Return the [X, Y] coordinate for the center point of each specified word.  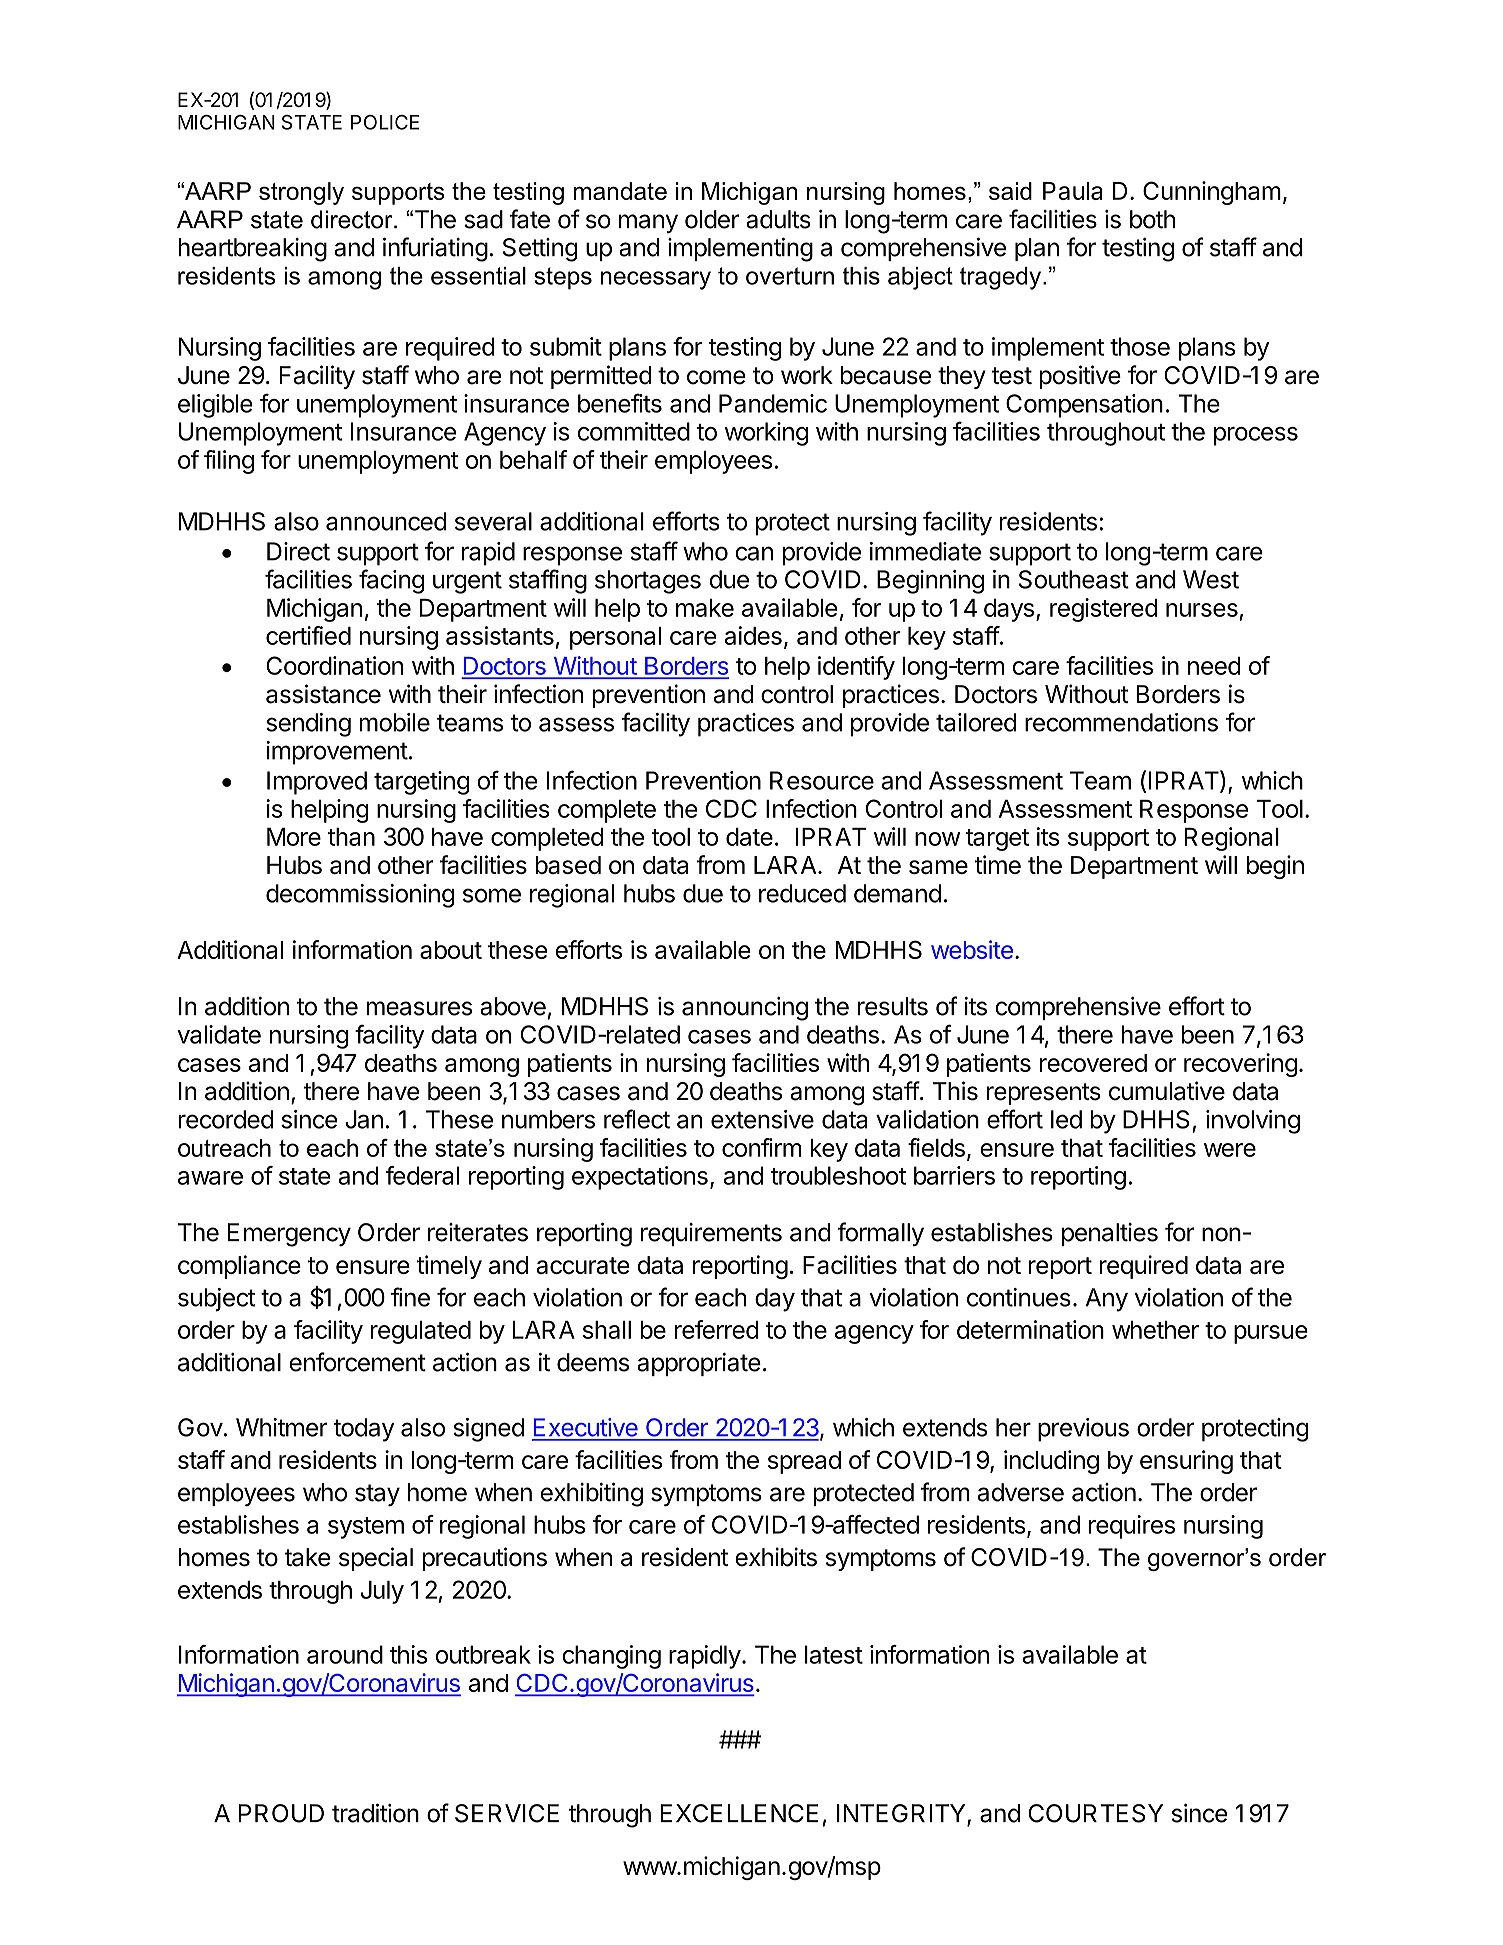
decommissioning [360, 896]
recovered [1093, 1063]
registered [1104, 610]
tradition [375, 1813]
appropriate [699, 1364]
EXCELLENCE [739, 1813]
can [754, 553]
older [712, 219]
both [1152, 219]
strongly [301, 193]
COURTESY [1095, 1813]
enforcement [357, 1362]
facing [391, 581]
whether [1155, 1330]
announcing [745, 1009]
